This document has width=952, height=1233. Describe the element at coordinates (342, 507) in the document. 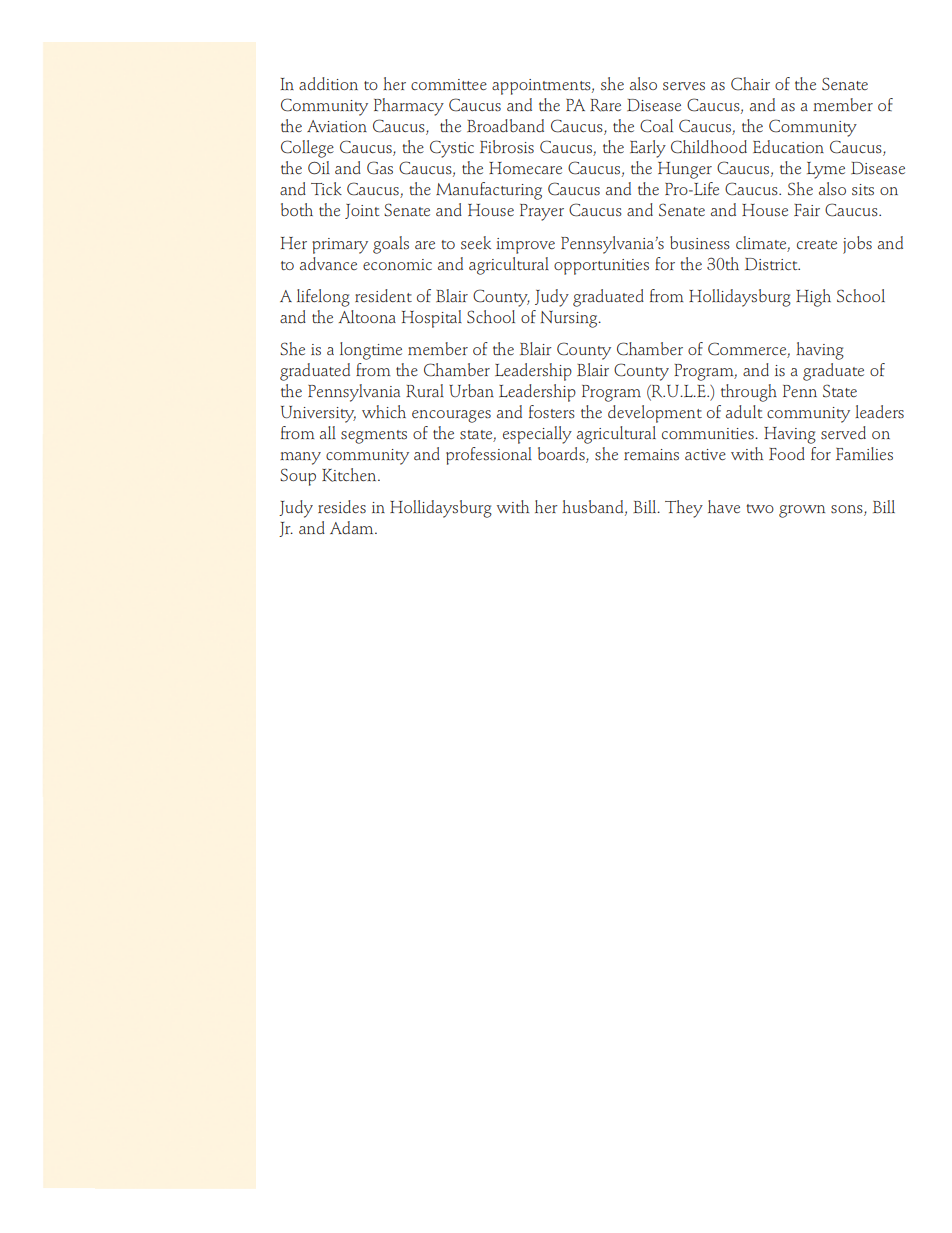

I see `resides` at that location.
